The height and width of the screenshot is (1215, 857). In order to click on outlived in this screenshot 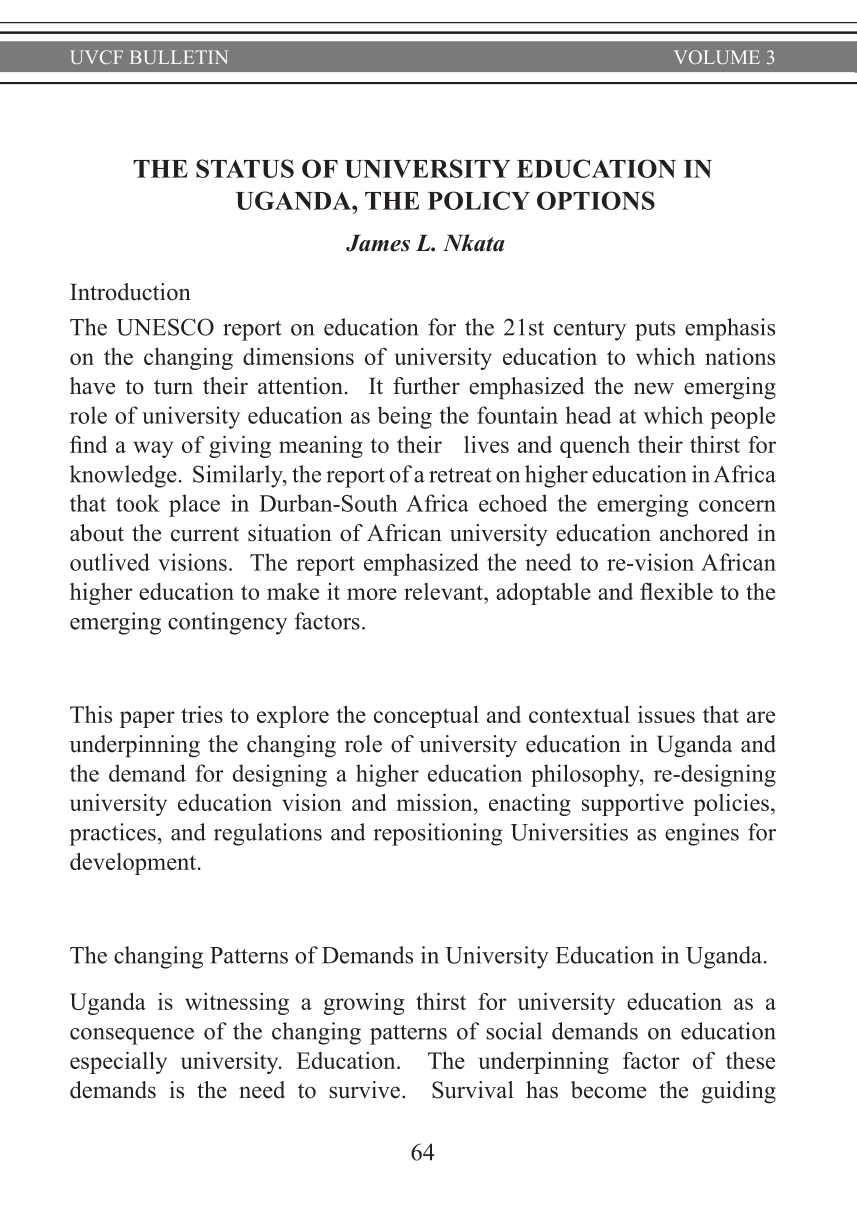, I will do `click(110, 562)`.
